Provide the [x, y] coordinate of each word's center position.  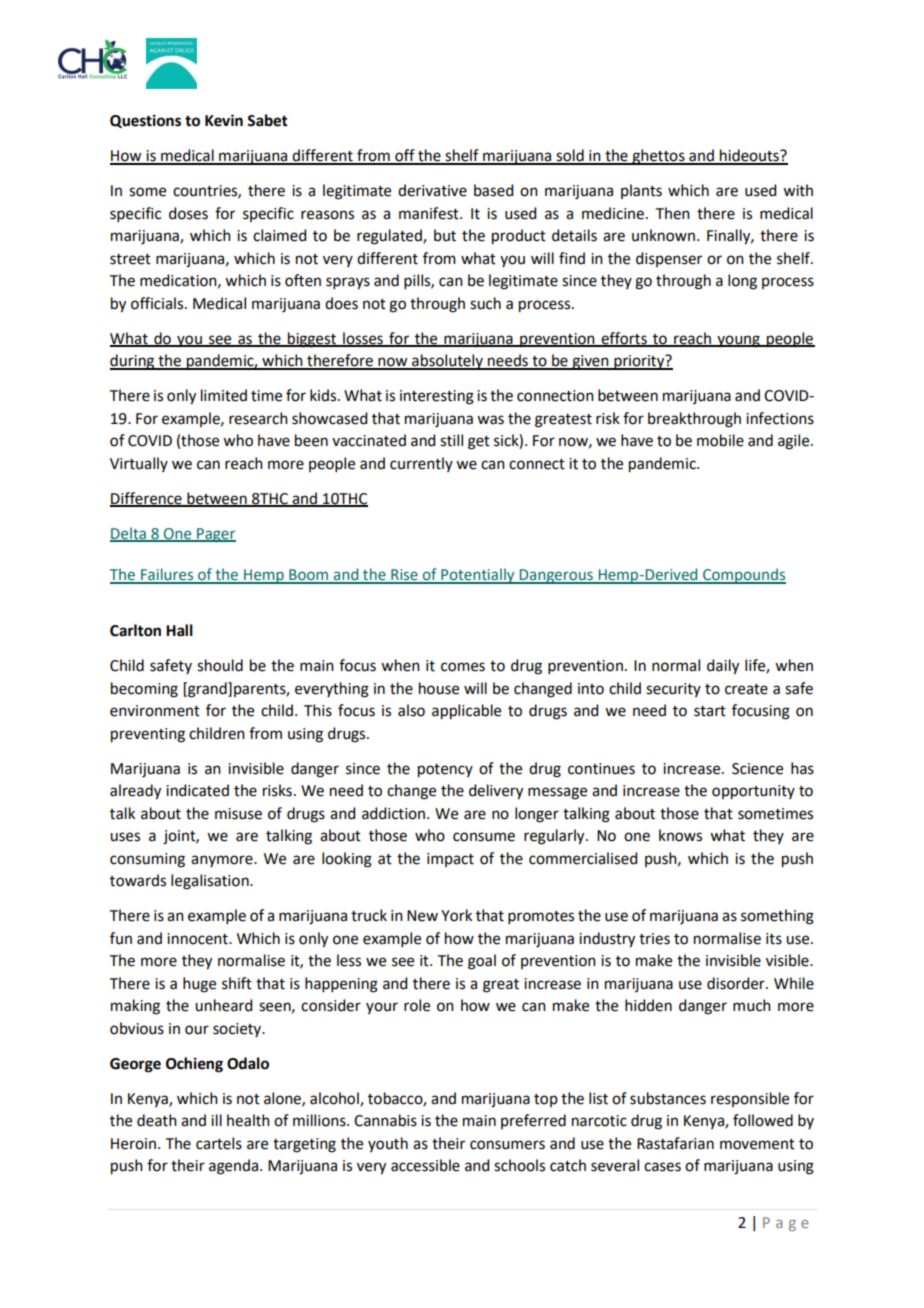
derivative [432, 190]
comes [463, 667]
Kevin [224, 120]
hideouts [749, 156]
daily [723, 667]
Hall [179, 630]
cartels [219, 1143]
